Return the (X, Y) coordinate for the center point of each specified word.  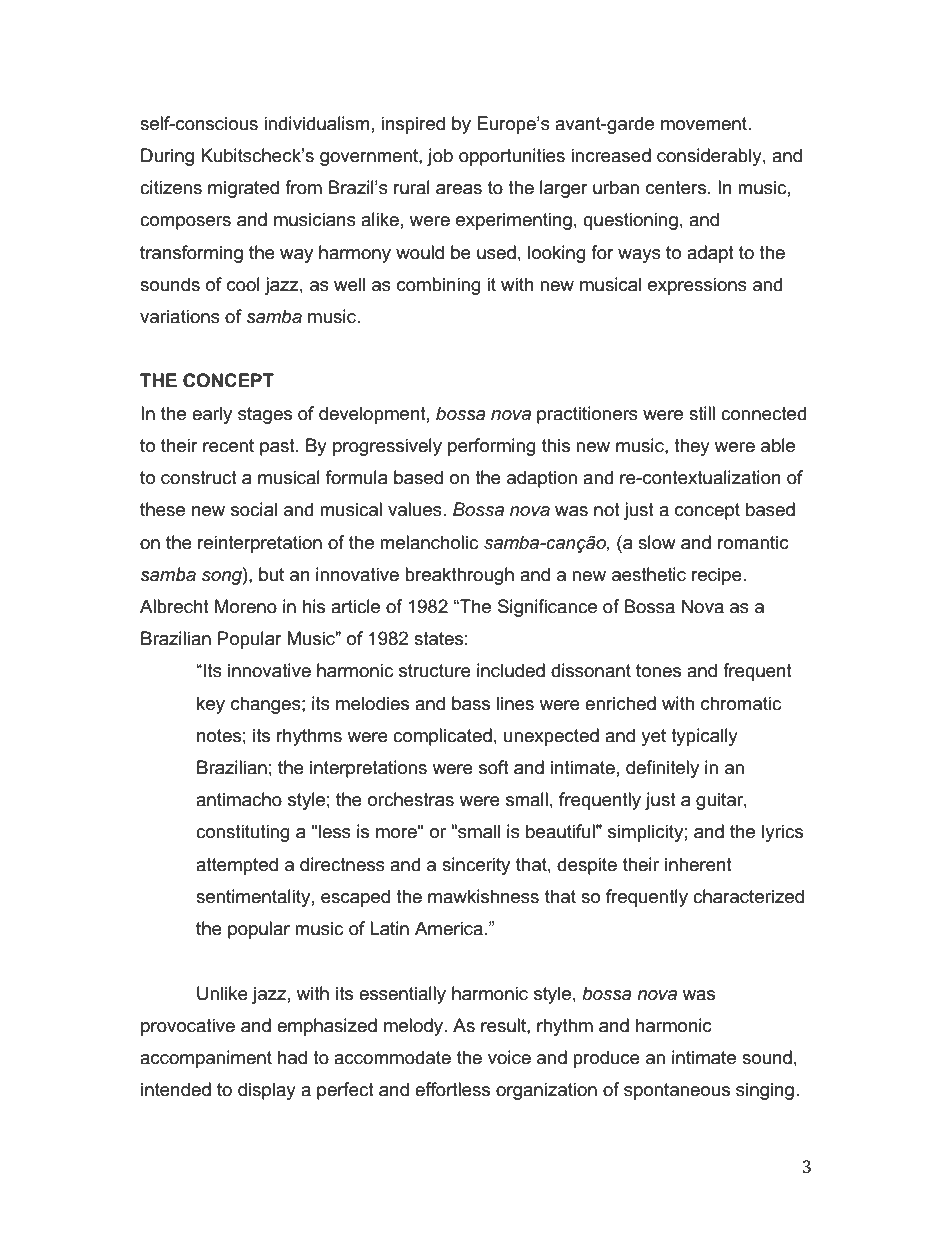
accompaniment (206, 1059)
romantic (753, 542)
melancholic (429, 542)
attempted (237, 866)
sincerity (476, 866)
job (440, 157)
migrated (243, 189)
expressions (697, 286)
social (254, 509)
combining (439, 286)
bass (471, 703)
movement (705, 124)
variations (180, 316)
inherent (698, 864)
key (211, 705)
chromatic (741, 703)
